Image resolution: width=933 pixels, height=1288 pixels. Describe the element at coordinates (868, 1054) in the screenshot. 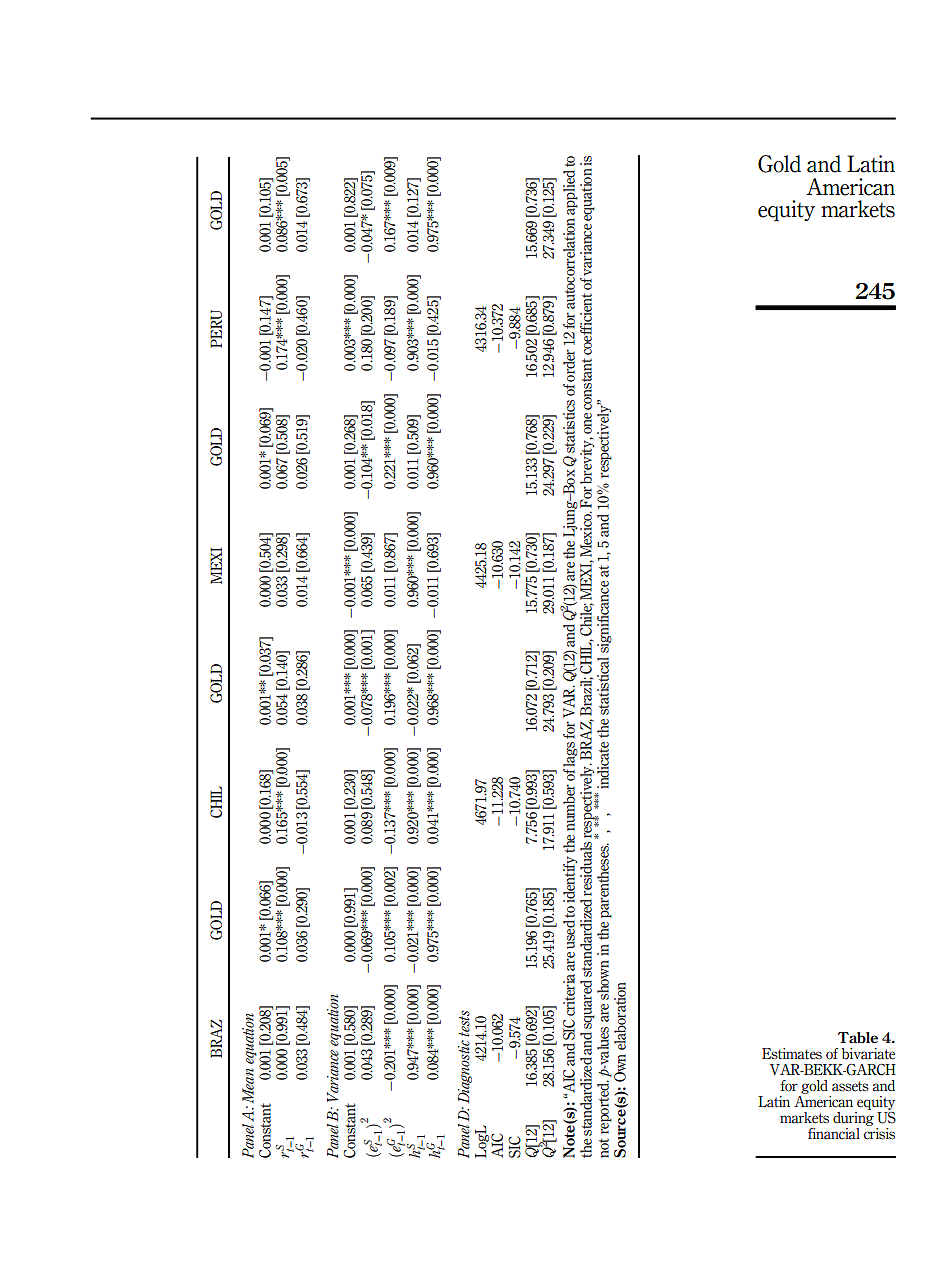

I see `bivariate` at that location.
